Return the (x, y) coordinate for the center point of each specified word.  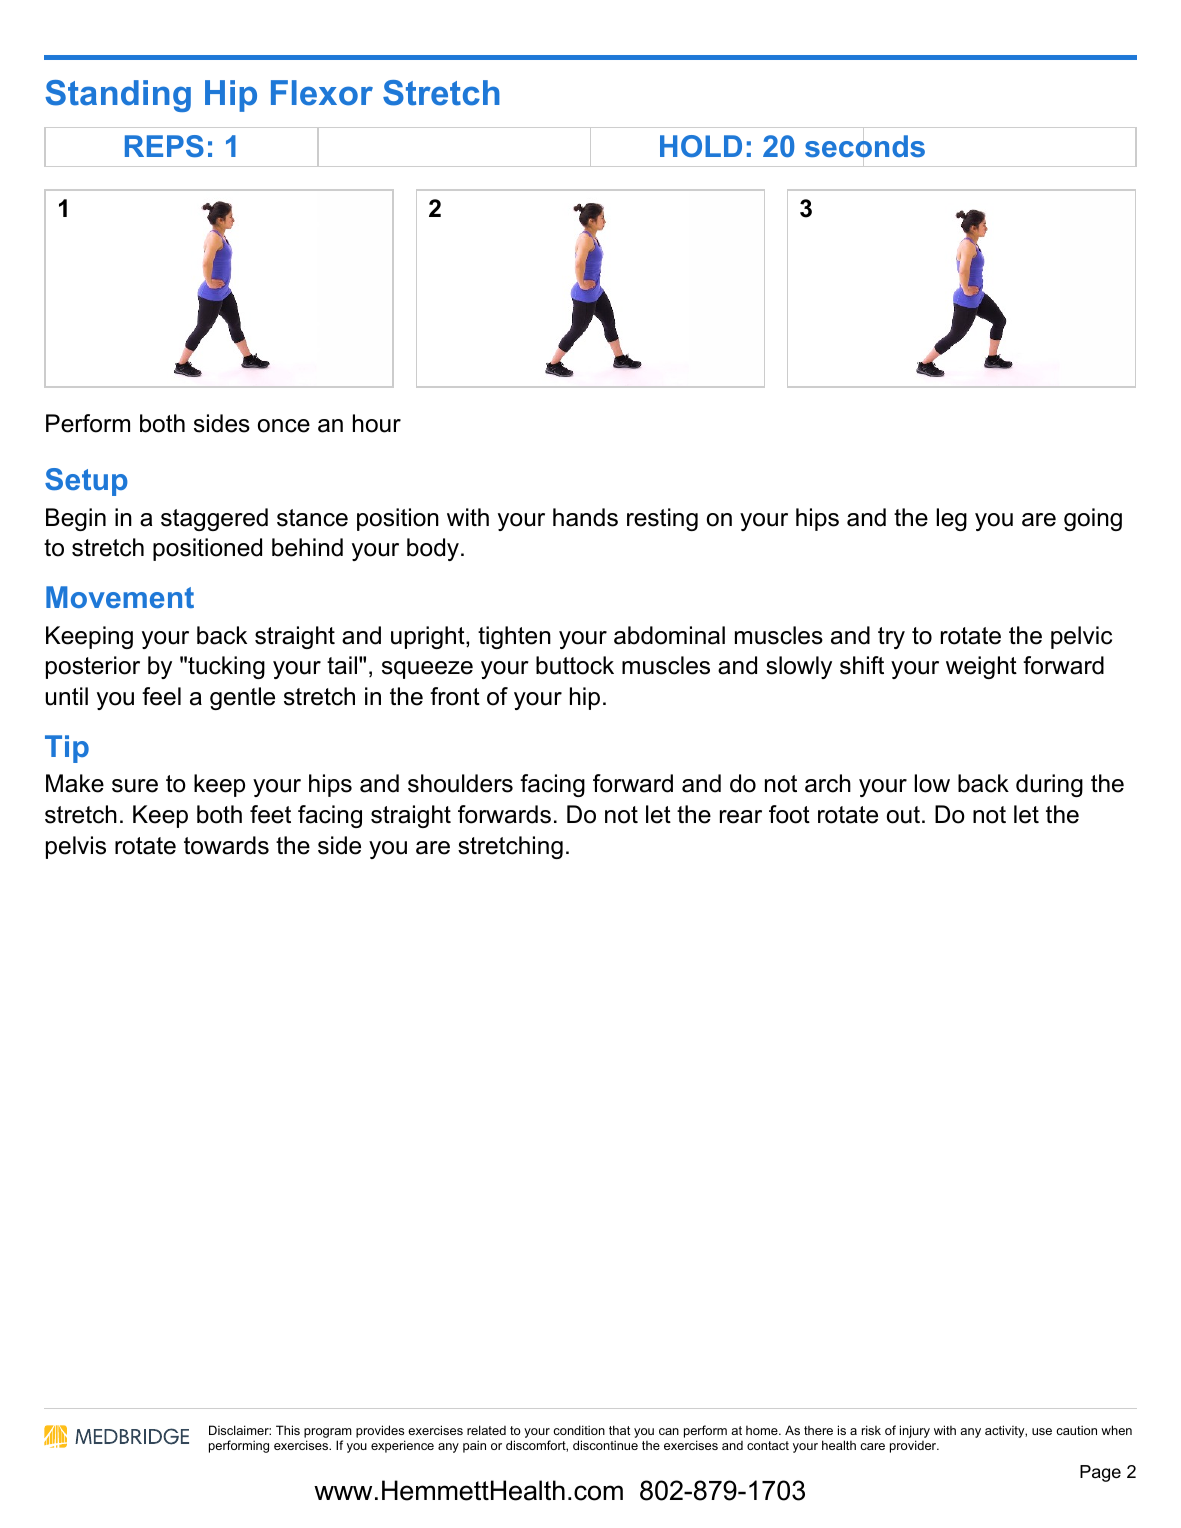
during (1049, 785)
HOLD (701, 146)
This (288, 1430)
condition (579, 1430)
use (1042, 1431)
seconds (865, 146)
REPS (164, 146)
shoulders (460, 783)
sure (135, 786)
